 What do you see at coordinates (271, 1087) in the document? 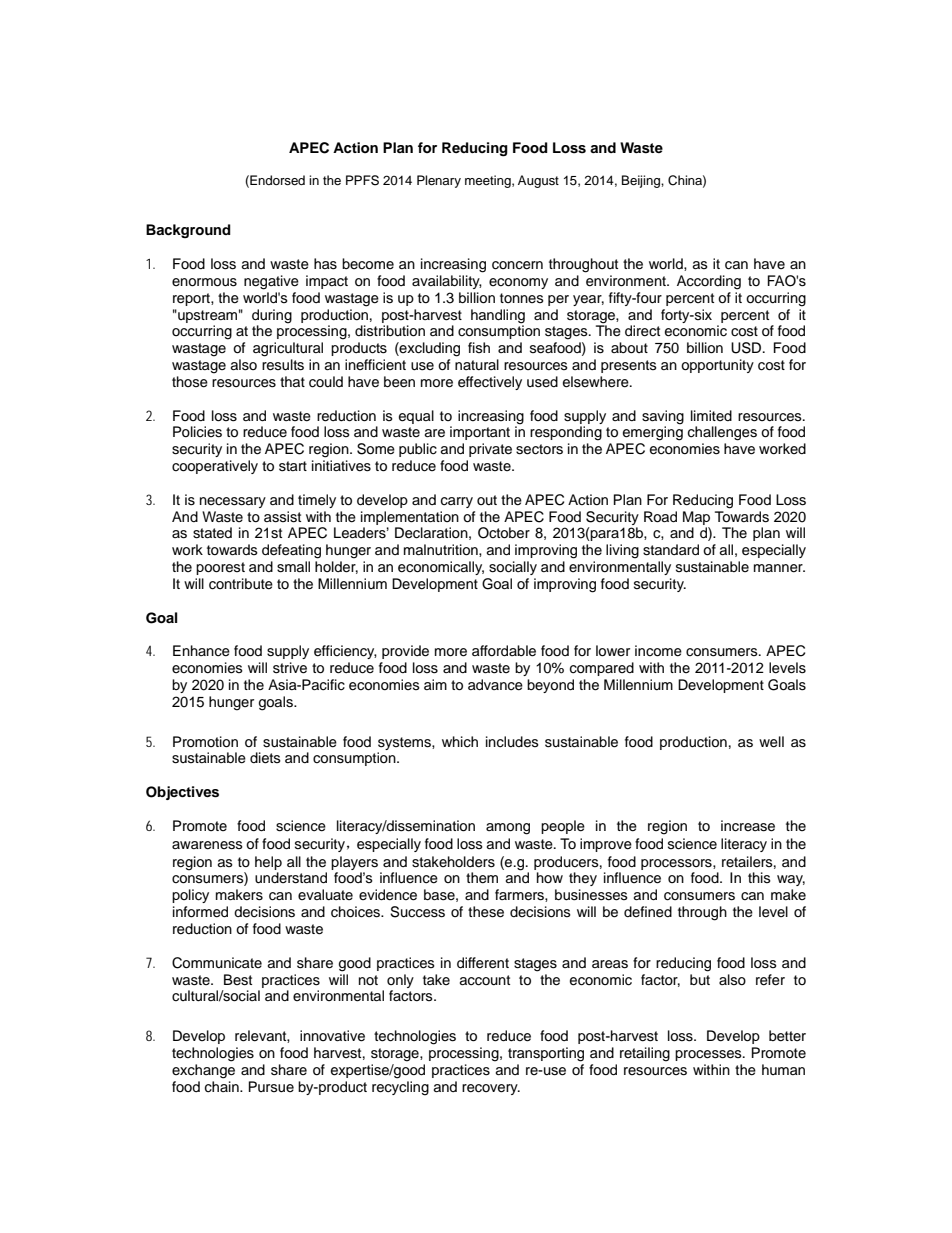
I see `Pursue` at bounding box center [271, 1087].
